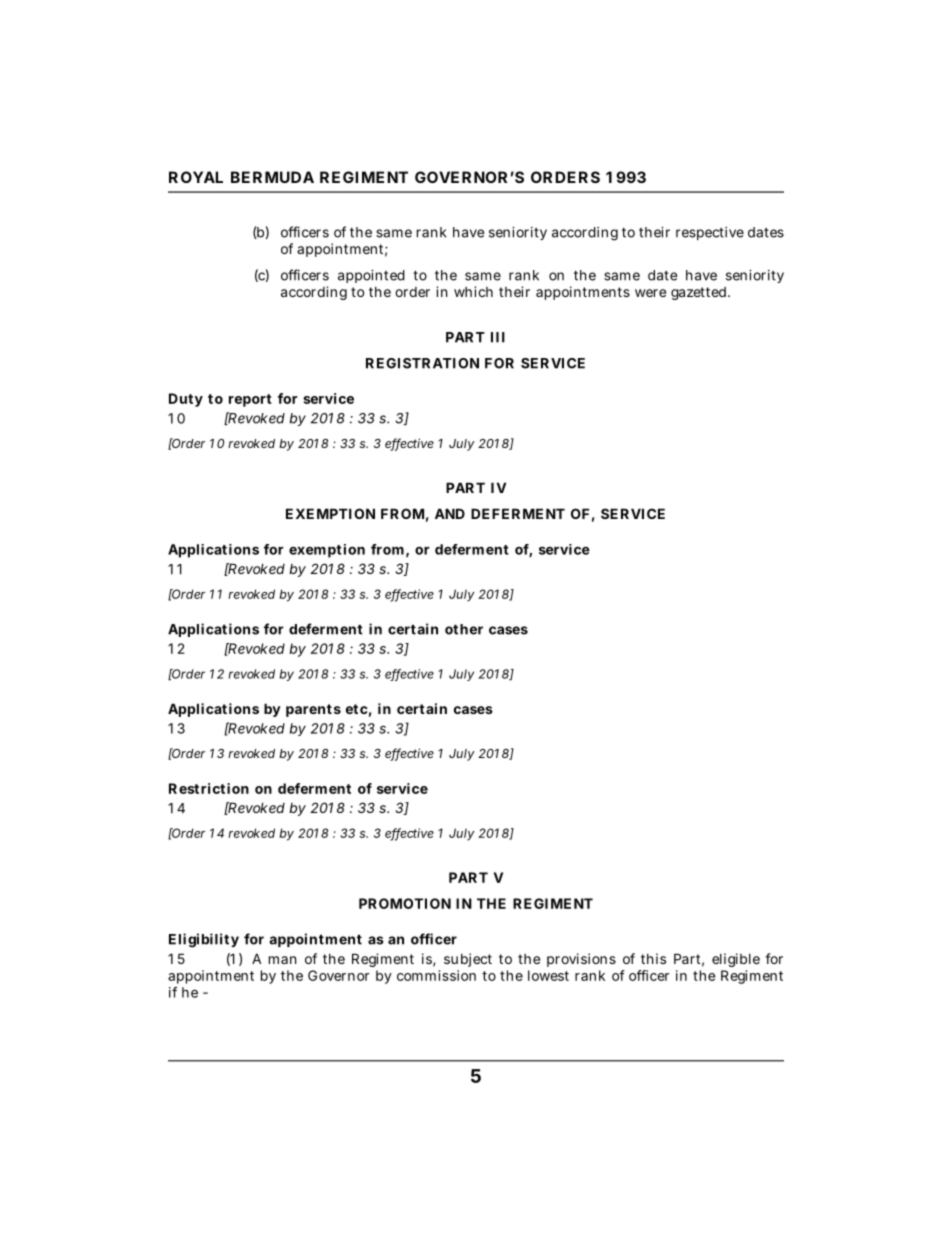  What do you see at coordinates (653, 958) in the screenshot?
I see `this` at bounding box center [653, 958].
